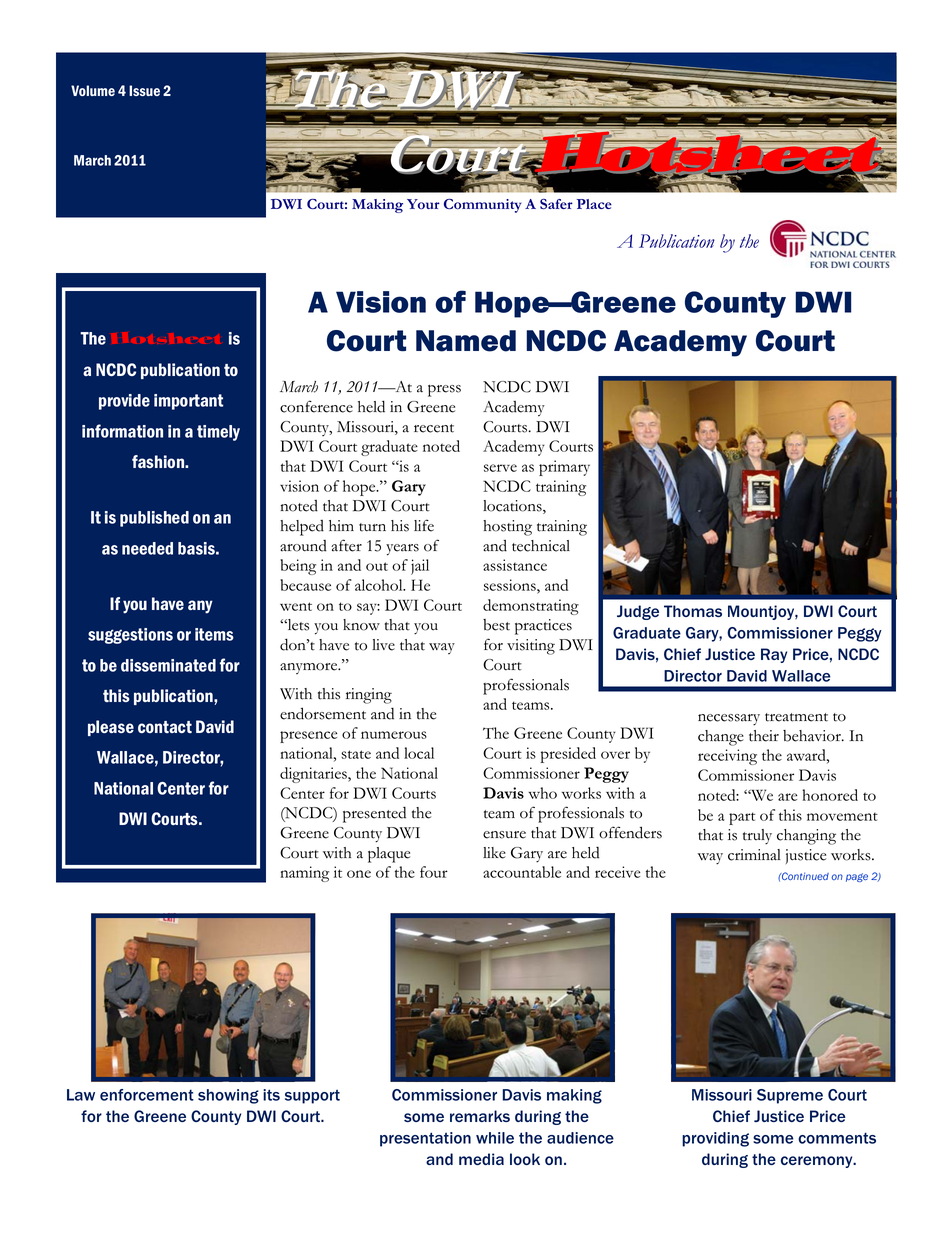 The height and width of the screenshot is (1233, 952). What do you see at coordinates (594, 204) in the screenshot?
I see `Place` at bounding box center [594, 204].
